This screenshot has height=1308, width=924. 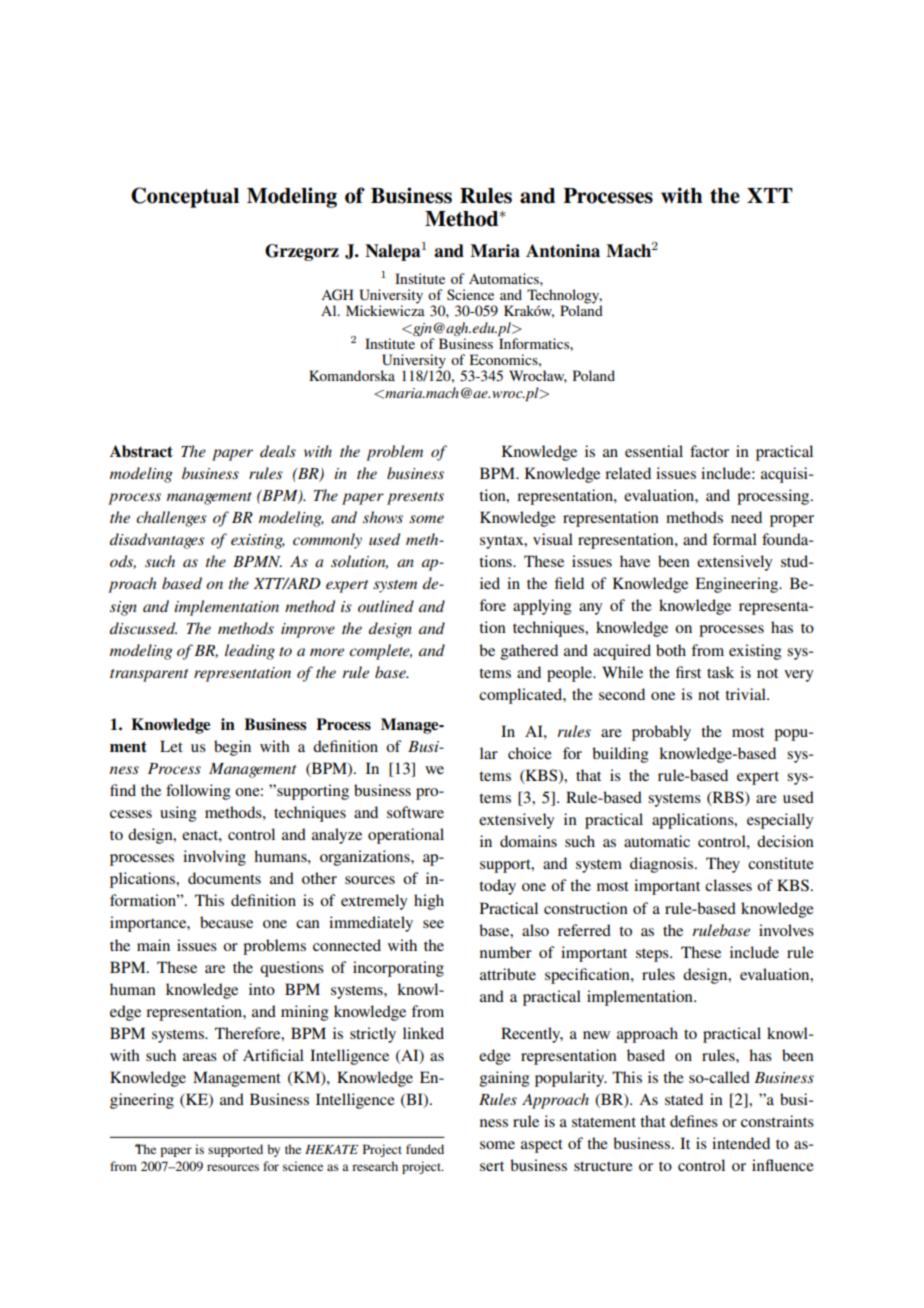 I want to click on task, so click(x=720, y=672).
